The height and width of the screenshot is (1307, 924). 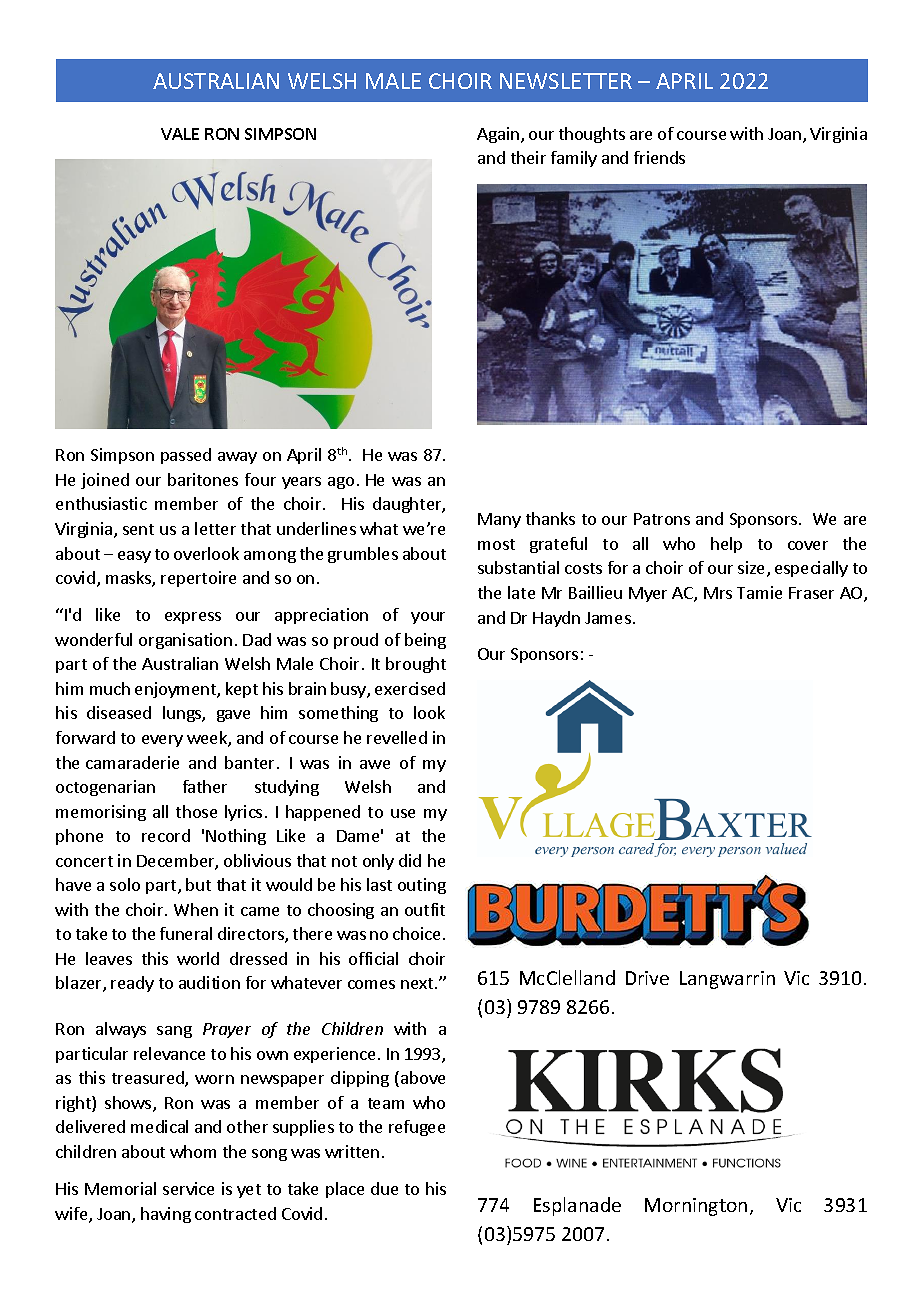 I want to click on service, so click(x=188, y=1188).
